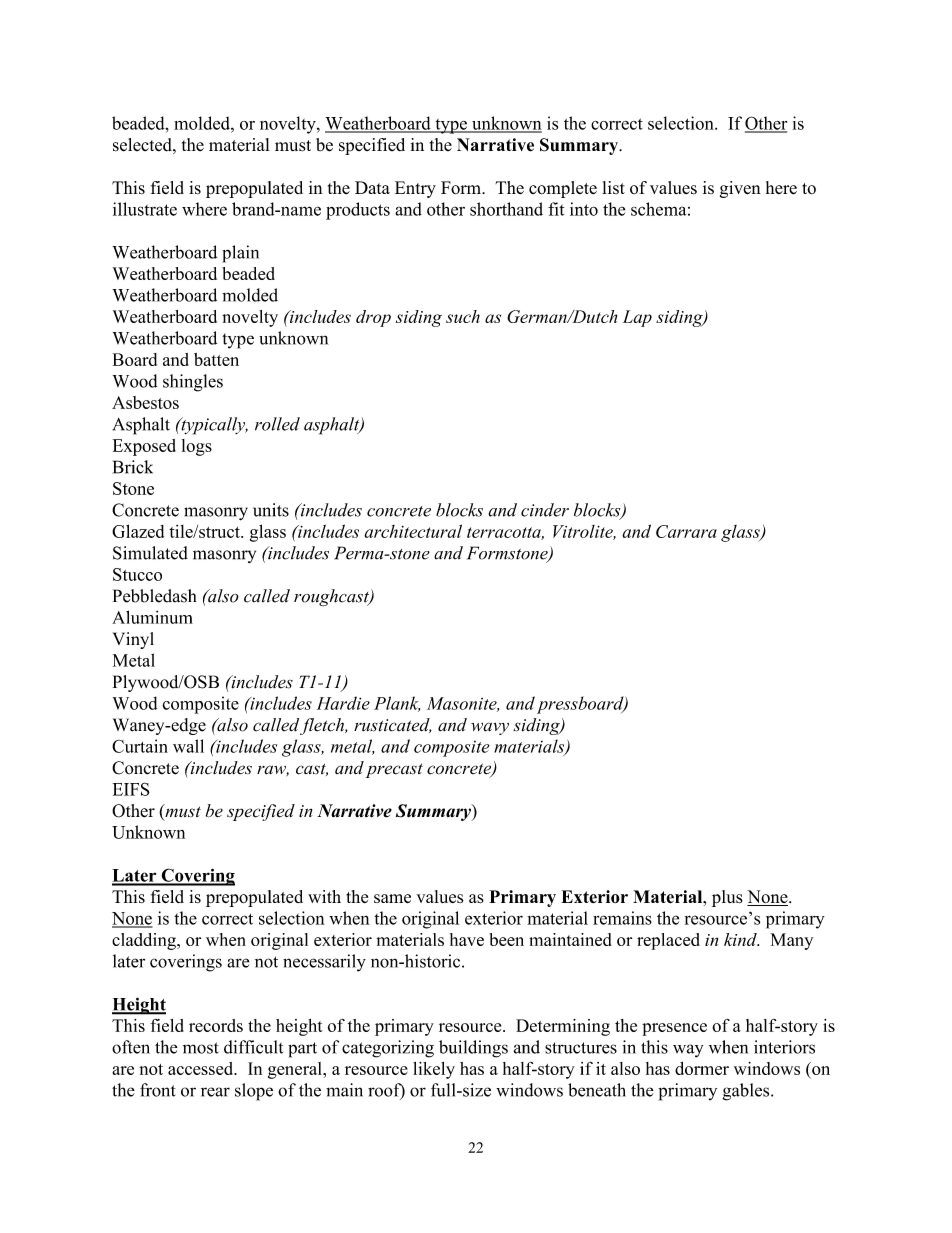  Describe the element at coordinates (473, 1049) in the screenshot. I see `buildings` at that location.
